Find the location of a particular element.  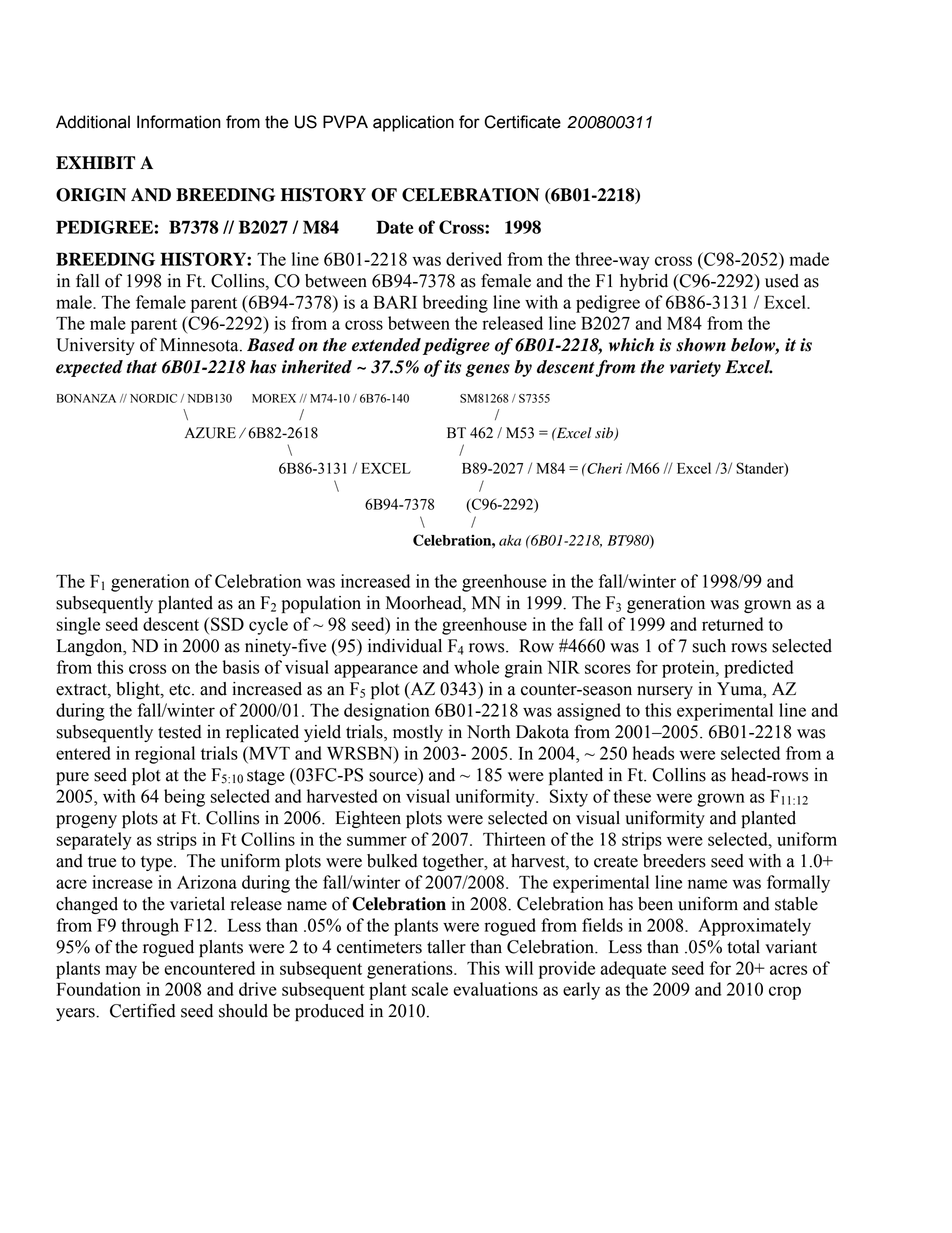

scale is located at coordinates (430, 989).
